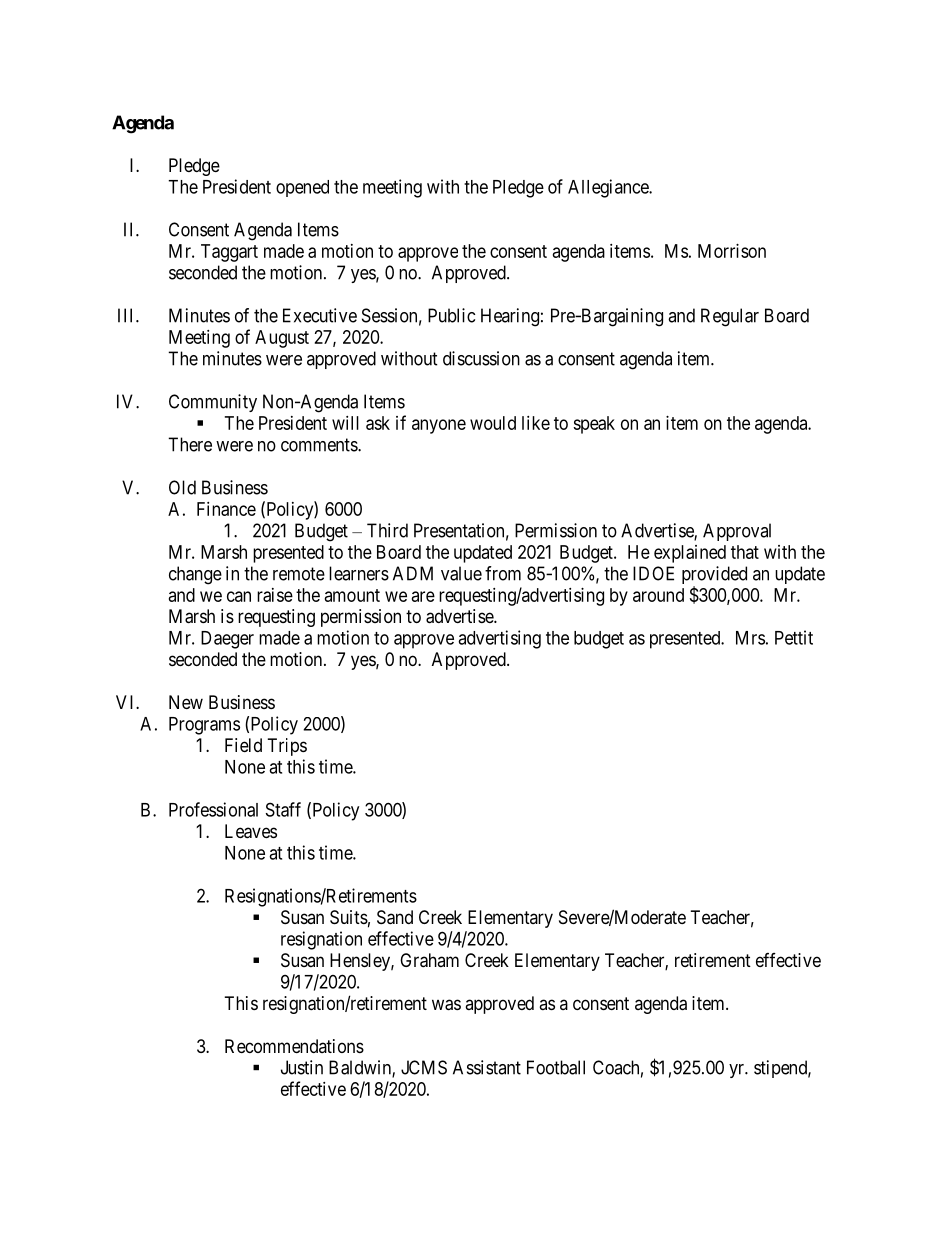  What do you see at coordinates (287, 747) in the screenshot?
I see `Trips` at bounding box center [287, 747].
